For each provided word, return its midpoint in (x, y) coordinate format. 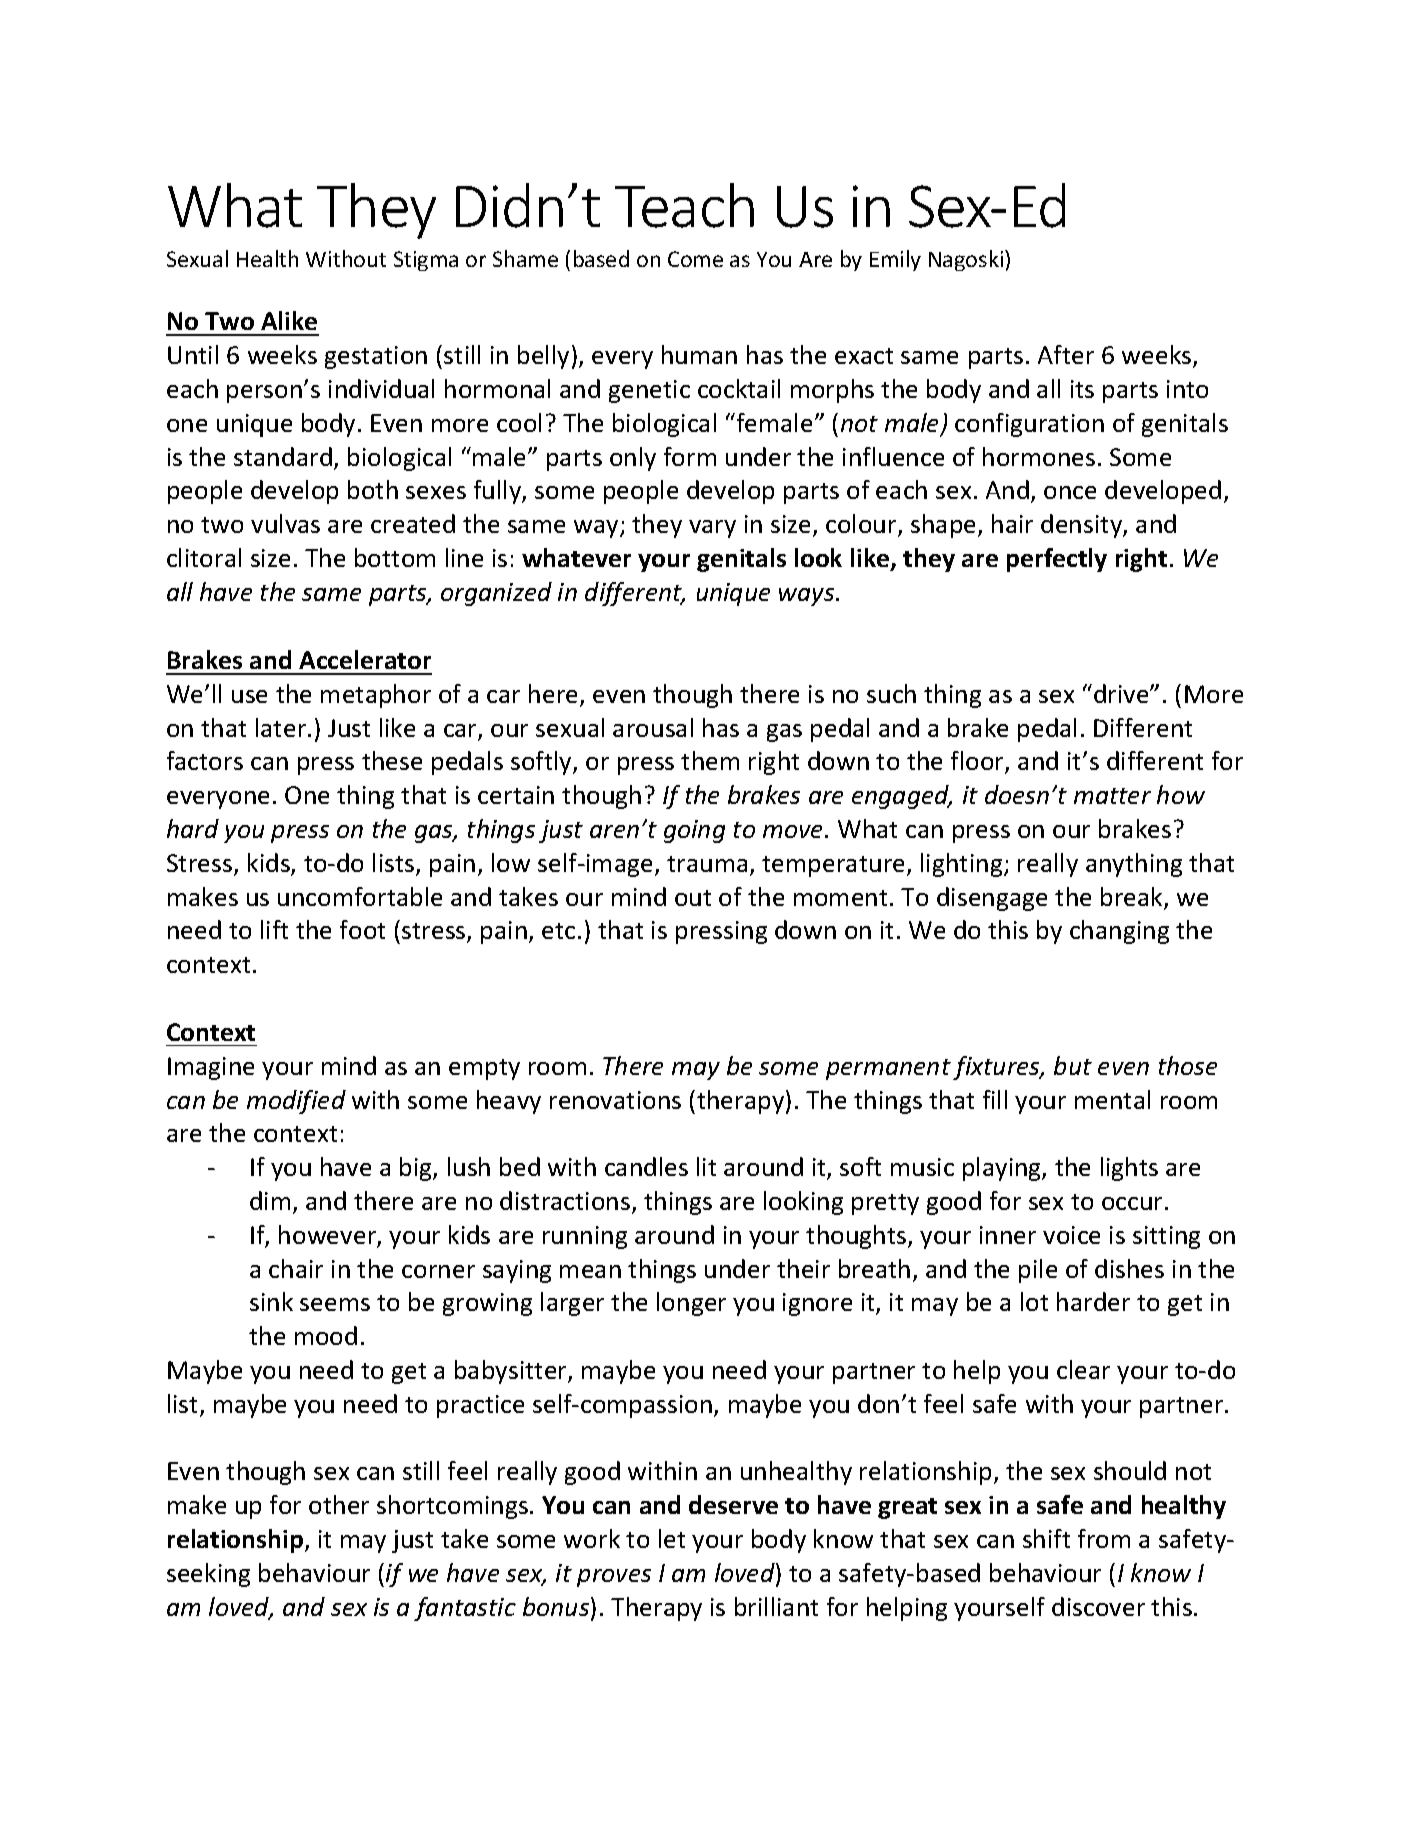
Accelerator (365, 659)
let (672, 1538)
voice (1071, 1235)
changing (1119, 932)
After (1066, 354)
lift (274, 929)
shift (1046, 1538)
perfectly (1057, 560)
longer (691, 1304)
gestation (376, 357)
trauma (707, 864)
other (339, 1504)
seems (335, 1304)
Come (695, 259)
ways (808, 597)
